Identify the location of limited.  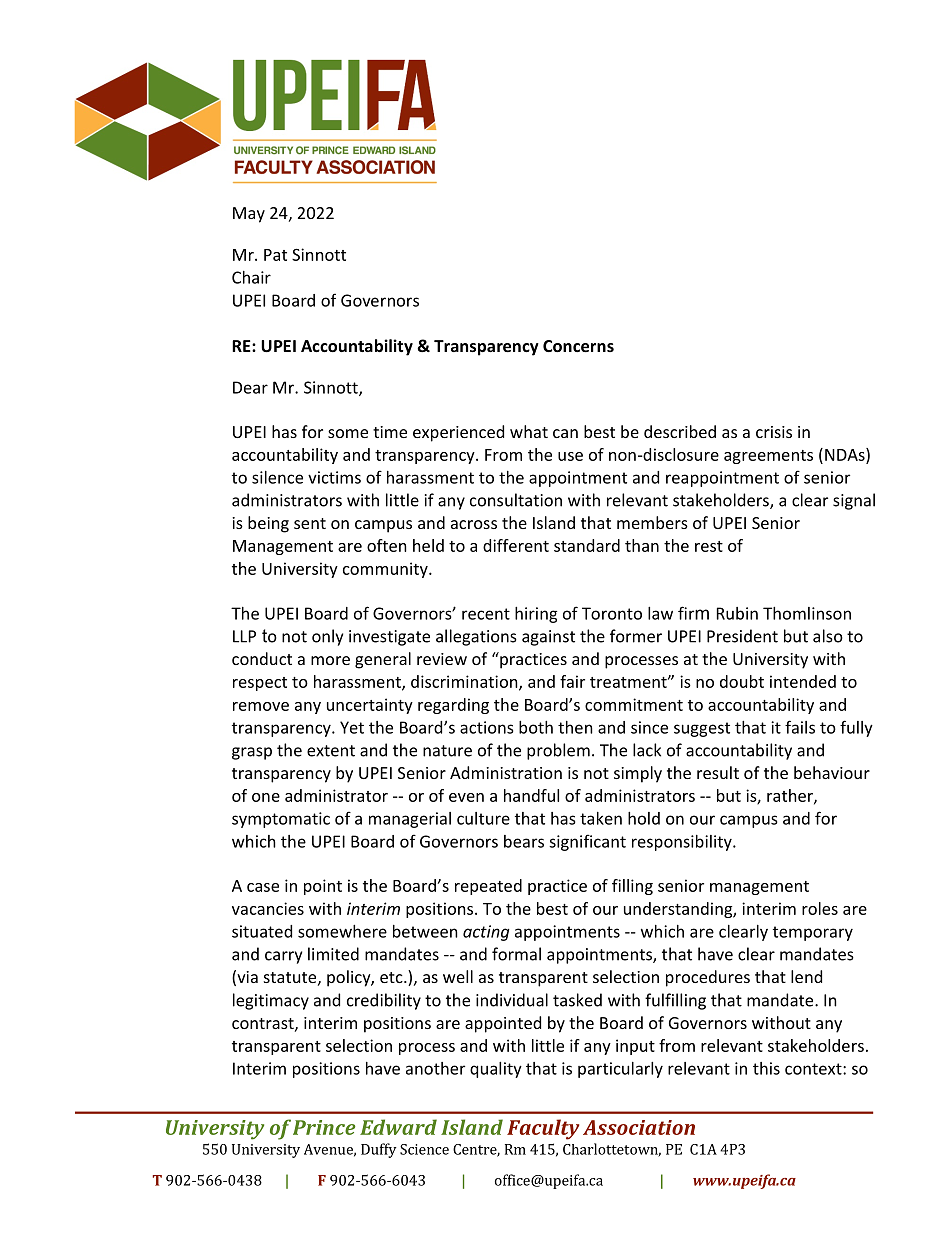
(333, 954).
